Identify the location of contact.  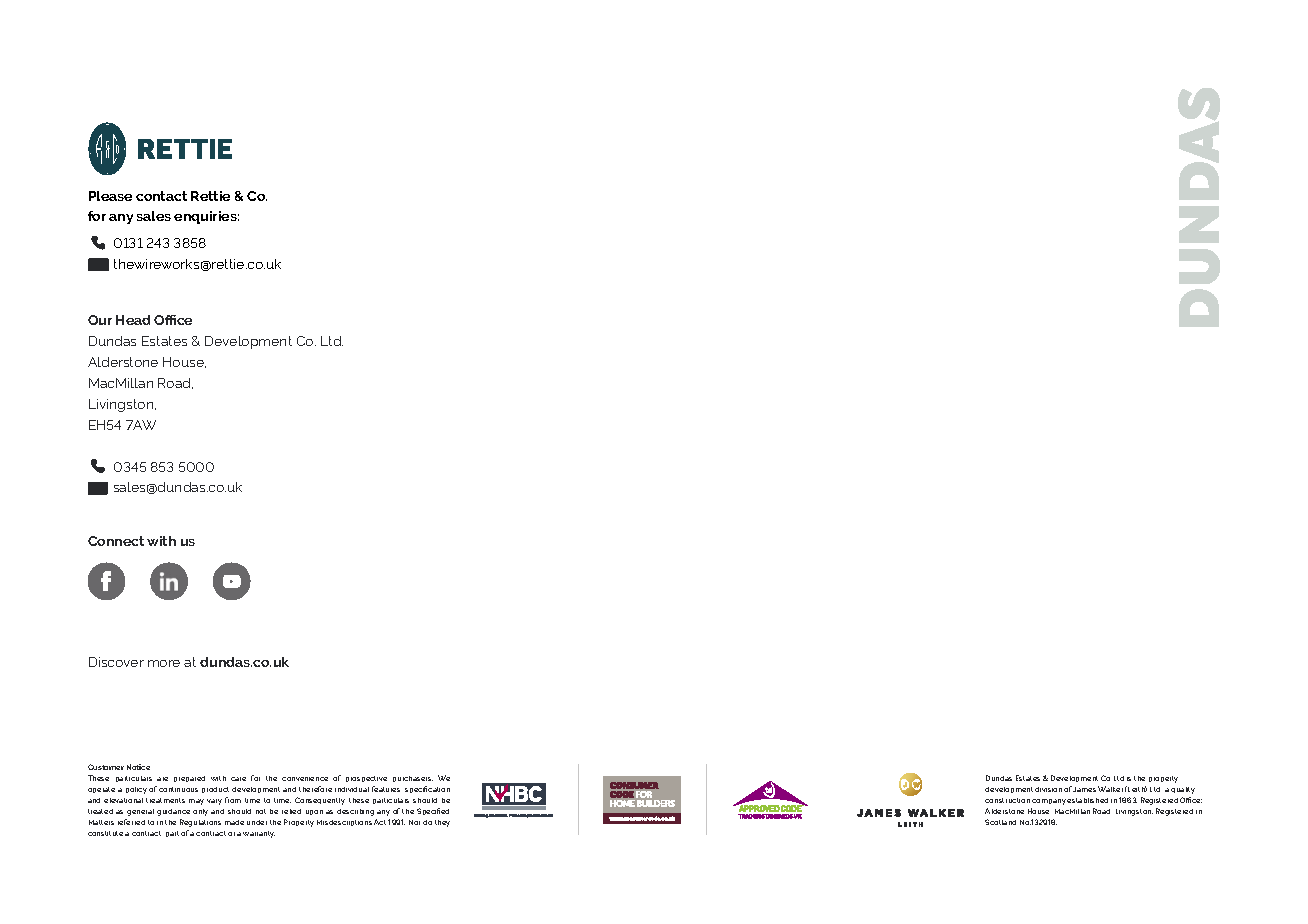
(161, 196).
